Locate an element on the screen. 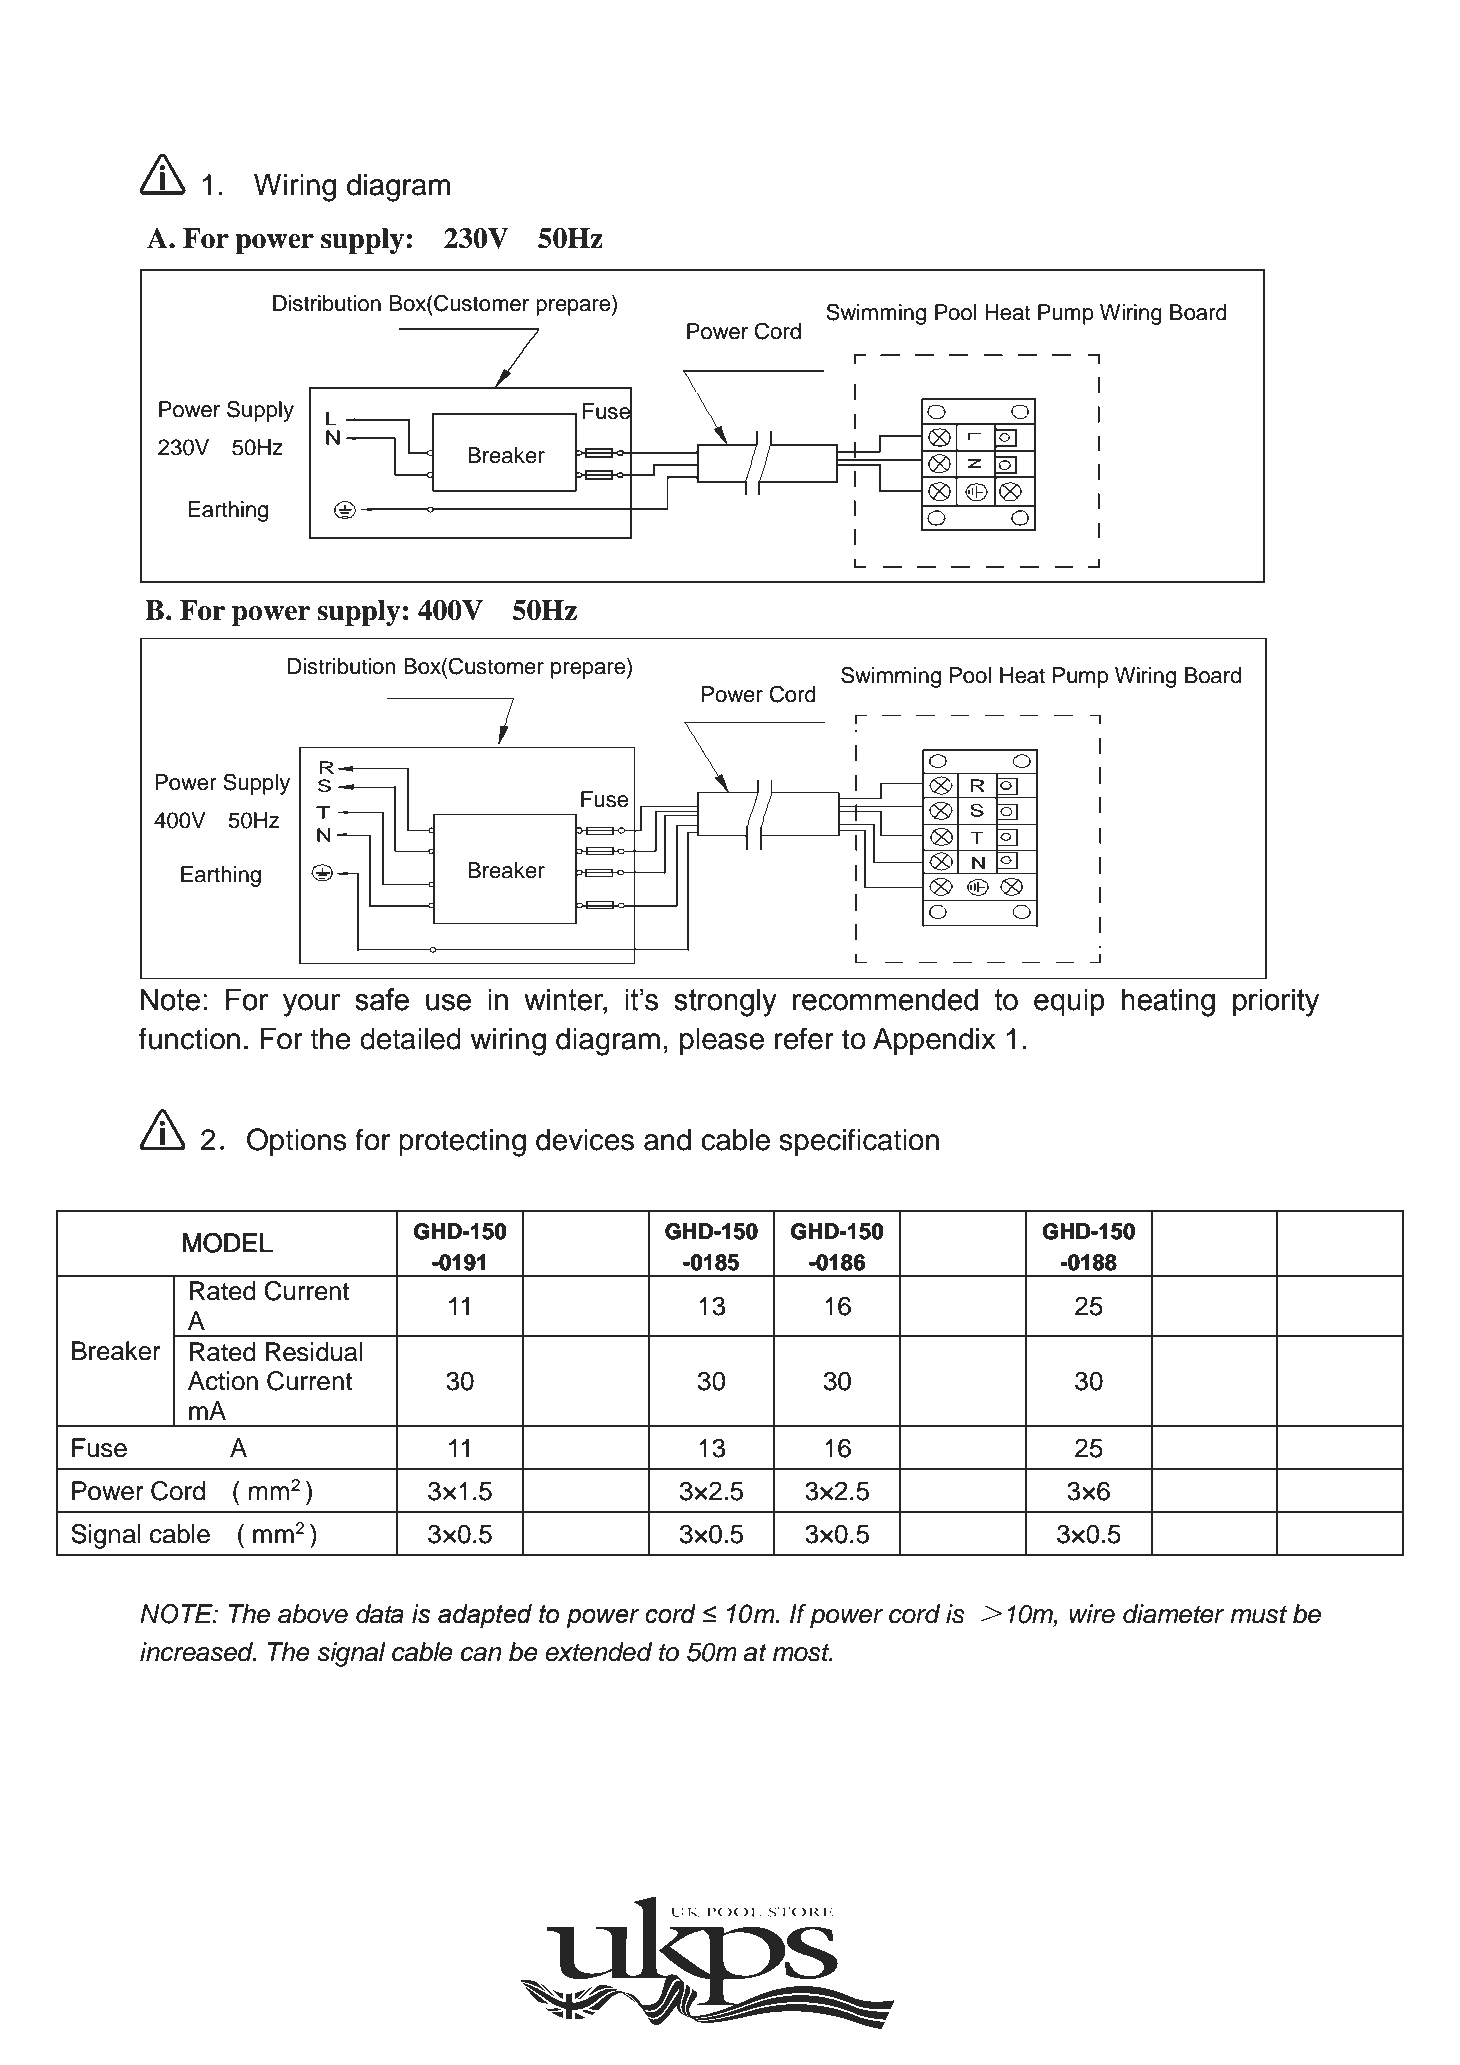  Action is located at coordinates (223, 1381).
